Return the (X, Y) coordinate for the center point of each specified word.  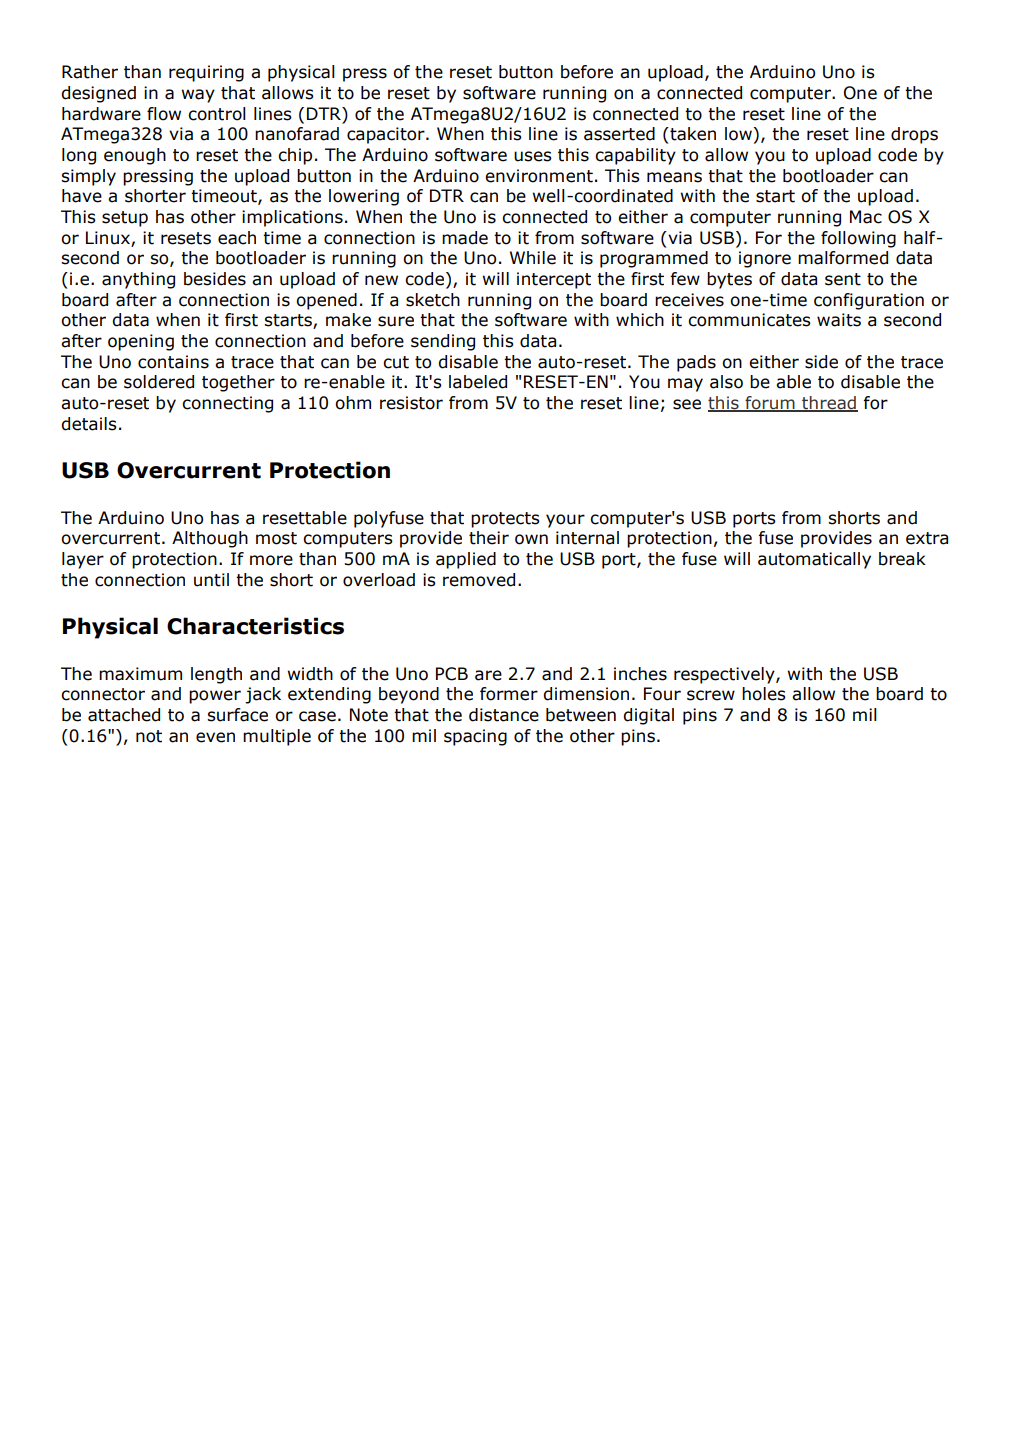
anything (138, 280)
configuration (869, 301)
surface (237, 715)
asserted (619, 134)
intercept (554, 280)
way (198, 96)
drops (914, 135)
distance (504, 715)
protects (505, 520)
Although (210, 539)
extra (927, 538)
